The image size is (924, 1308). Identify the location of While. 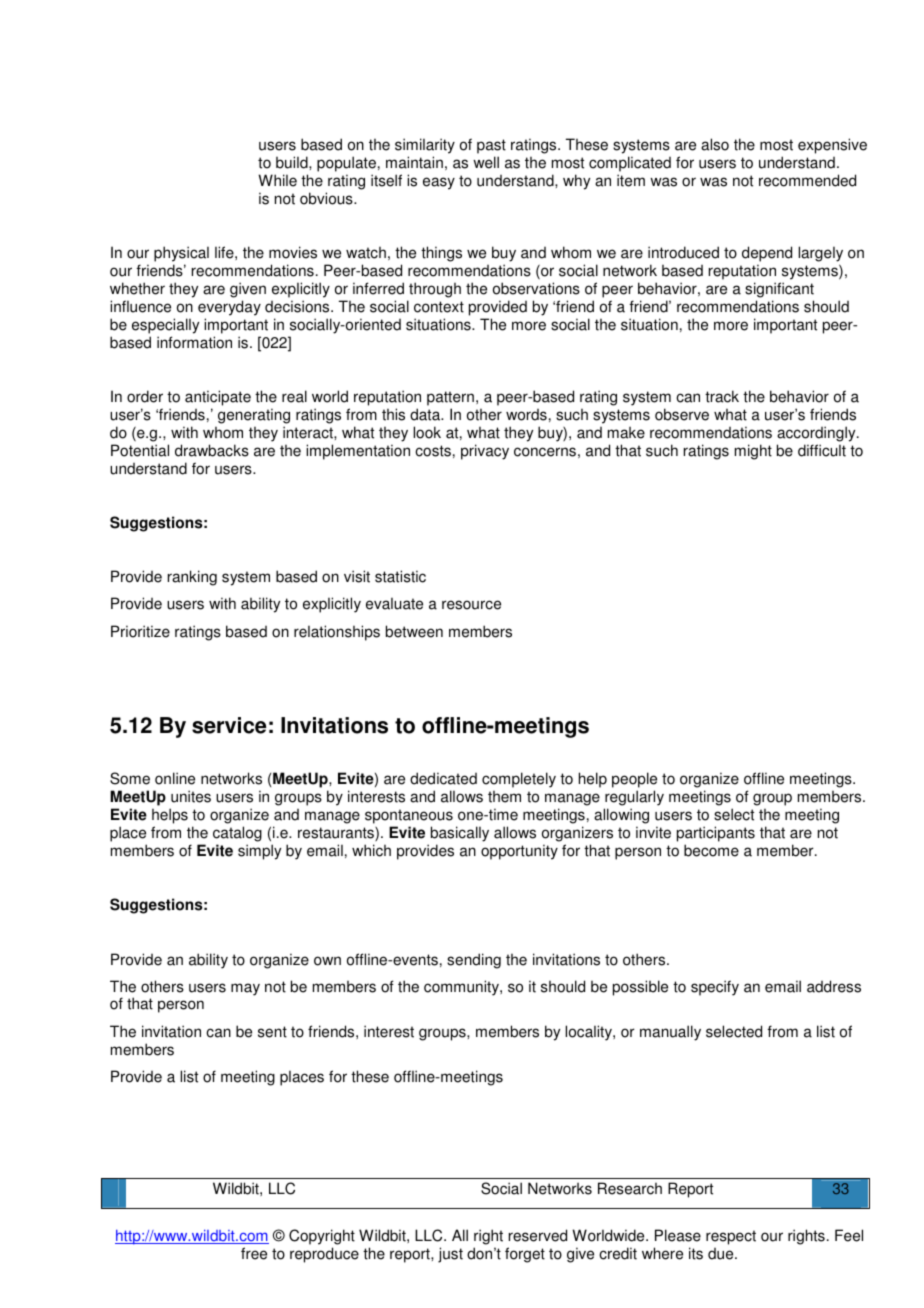
(277, 180).
